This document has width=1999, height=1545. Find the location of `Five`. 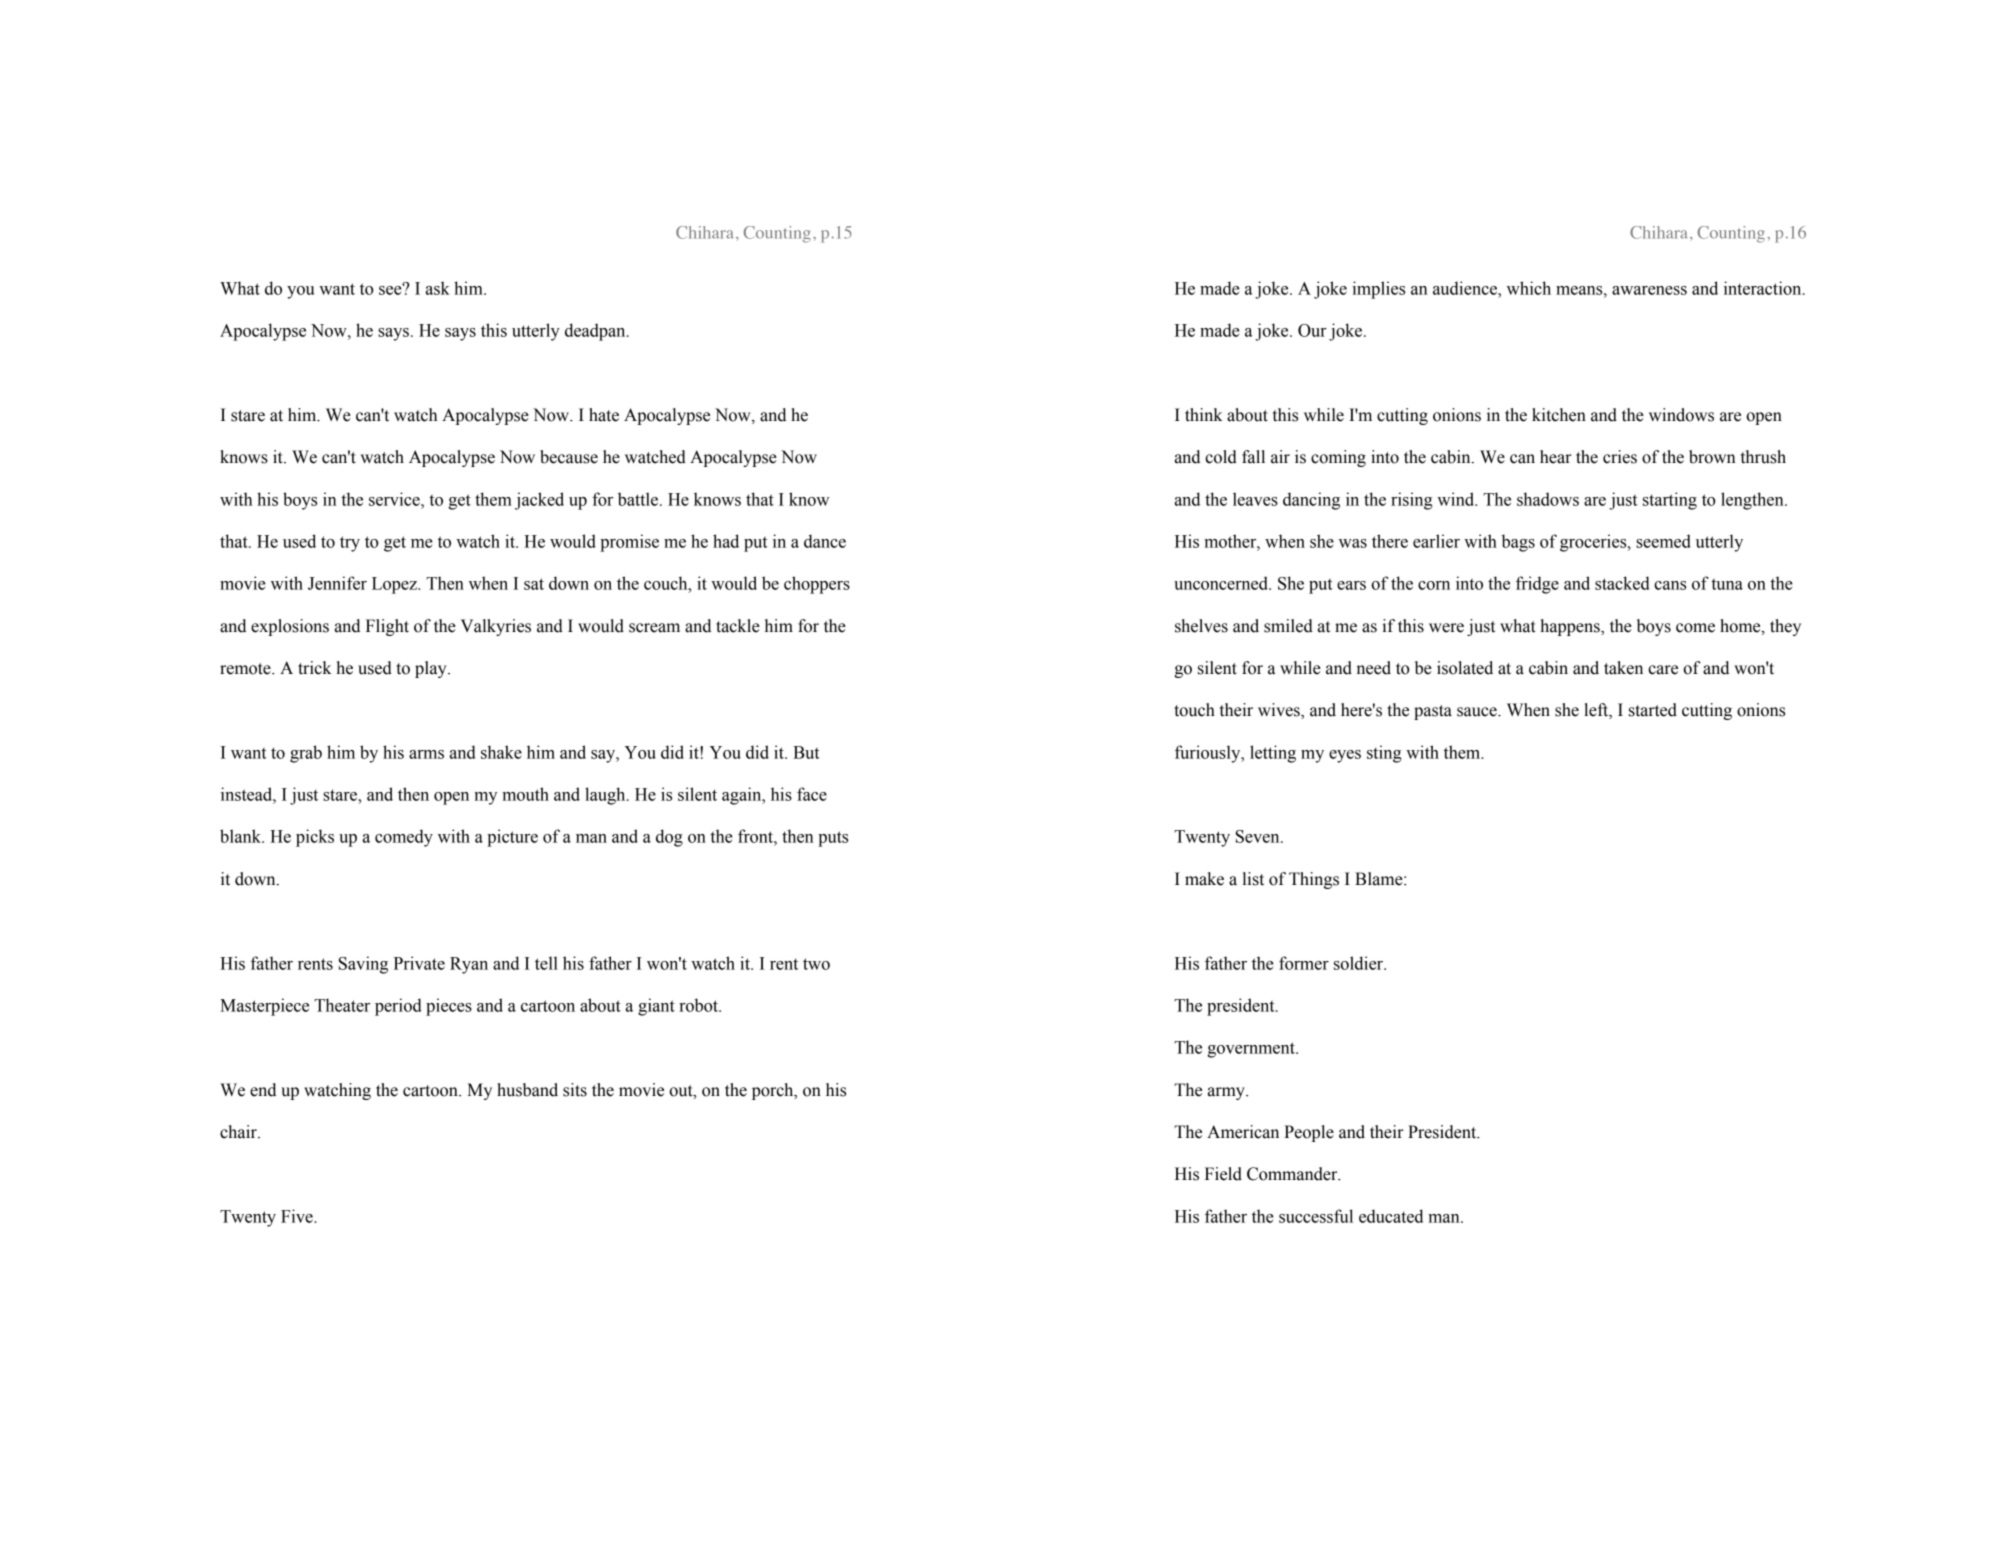

Five is located at coordinates (298, 1216).
